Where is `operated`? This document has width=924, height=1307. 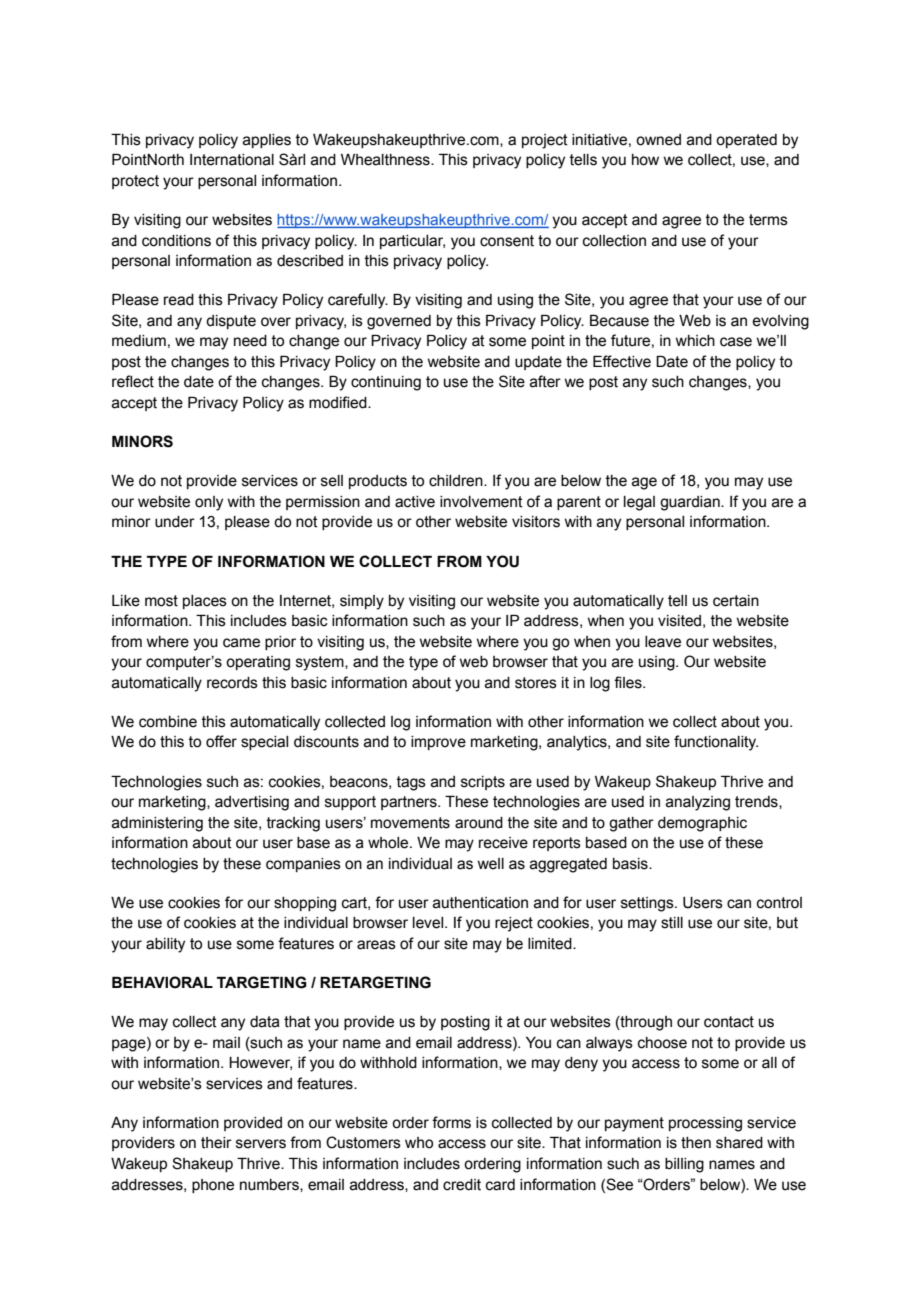
operated is located at coordinates (746, 141).
